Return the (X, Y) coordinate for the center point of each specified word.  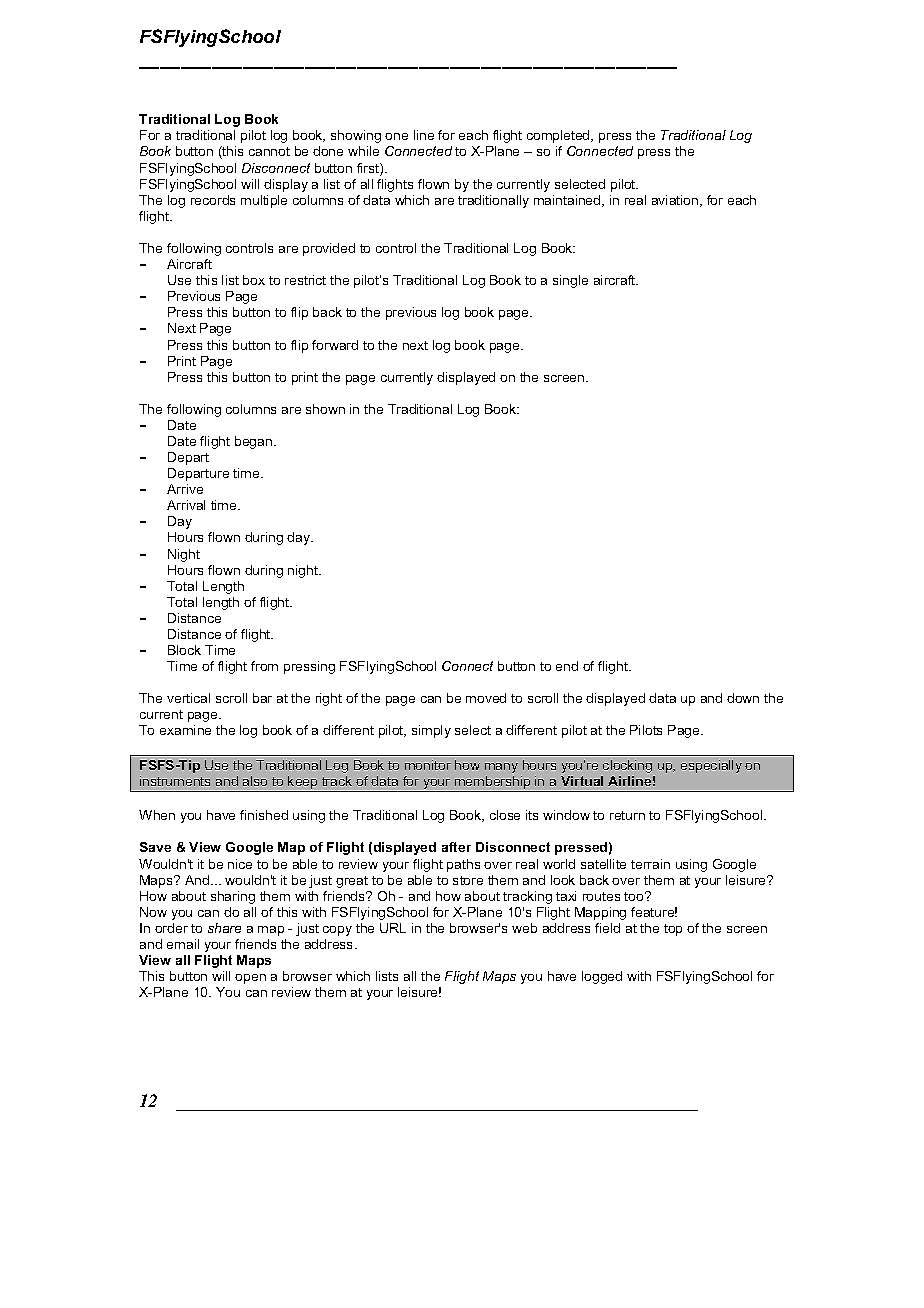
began (255, 442)
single (570, 281)
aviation (676, 201)
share (224, 928)
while (363, 151)
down (743, 698)
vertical (188, 698)
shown (325, 409)
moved (486, 698)
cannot (269, 151)
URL (393, 928)
